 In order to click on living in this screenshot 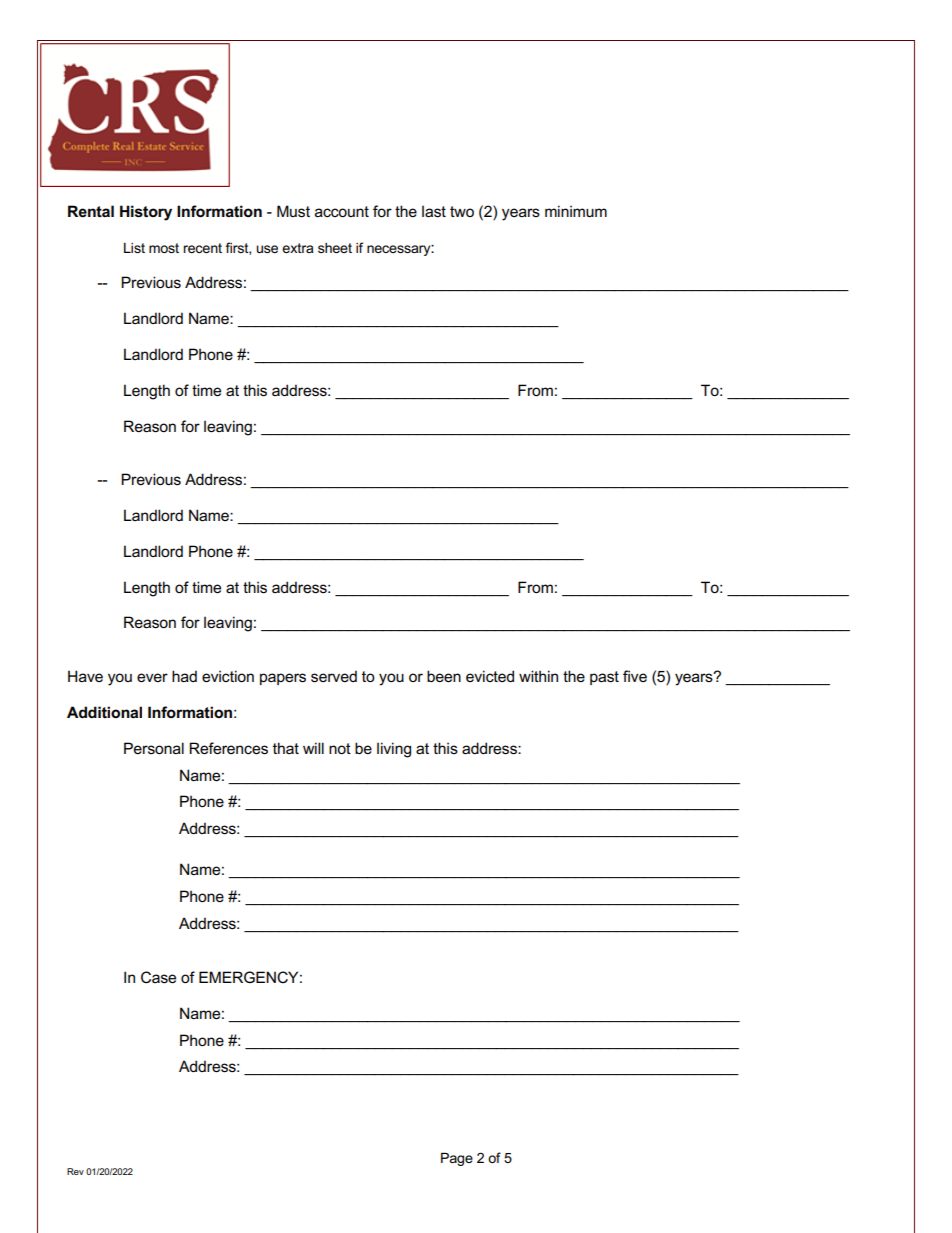, I will do `click(394, 750)`.
